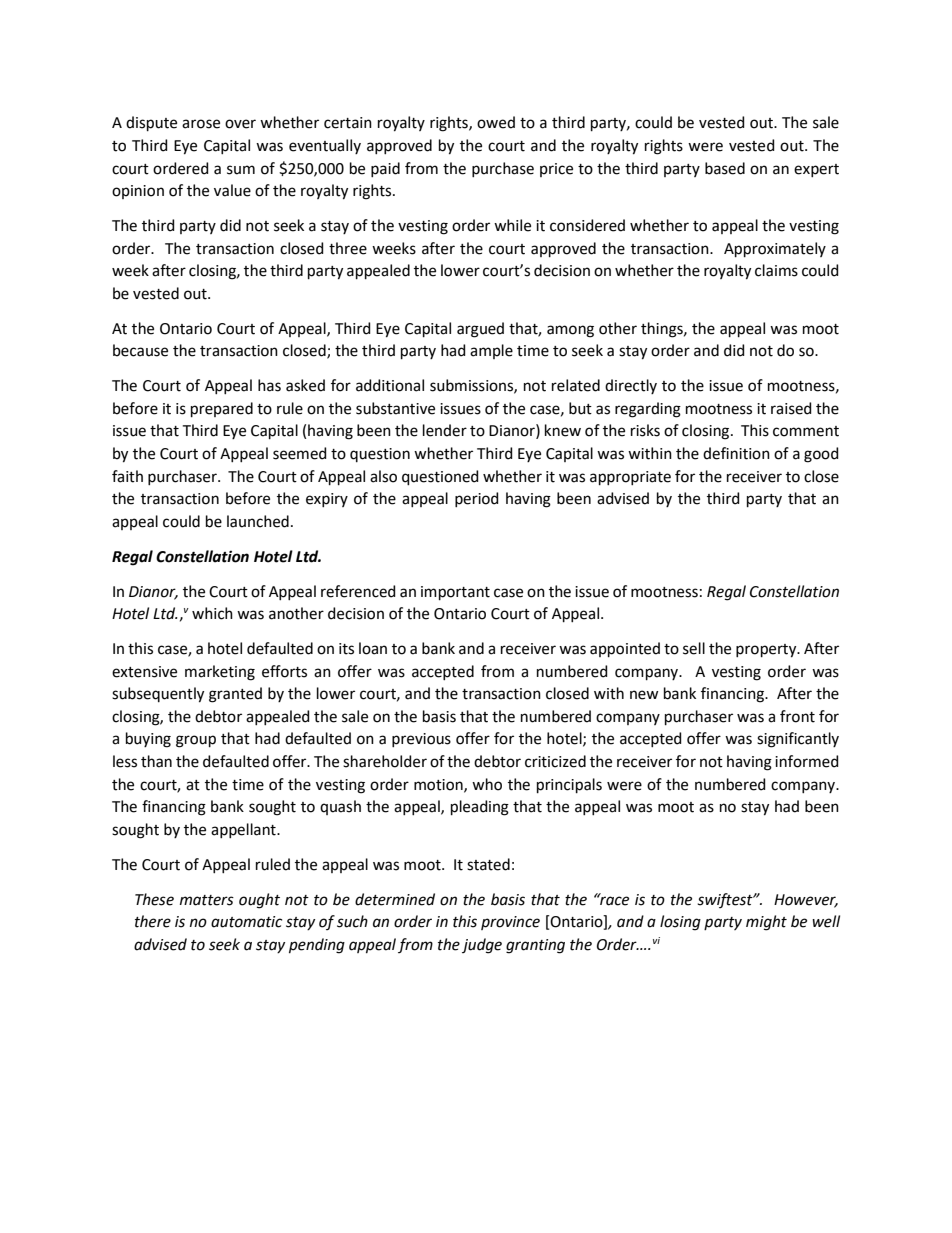  What do you see at coordinates (207, 900) in the screenshot?
I see `matters` at bounding box center [207, 900].
